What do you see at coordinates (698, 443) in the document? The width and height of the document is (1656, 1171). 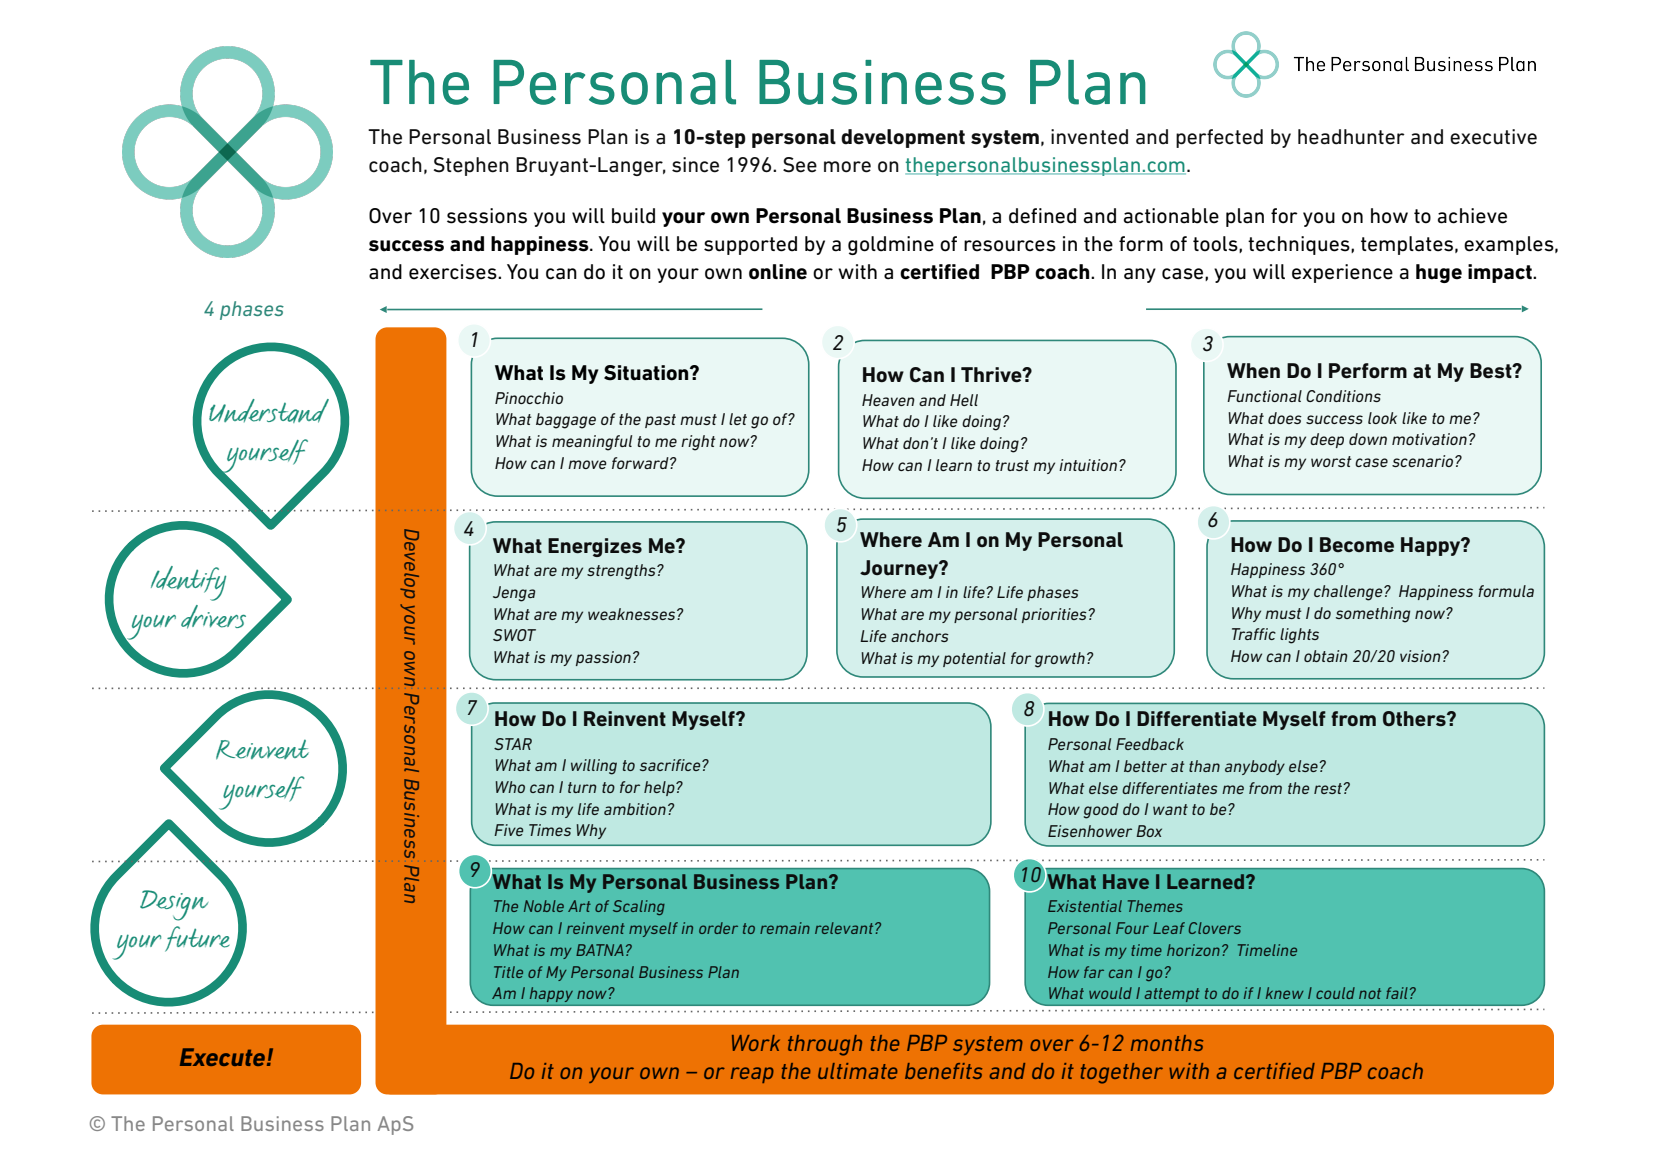 I see `right` at bounding box center [698, 443].
